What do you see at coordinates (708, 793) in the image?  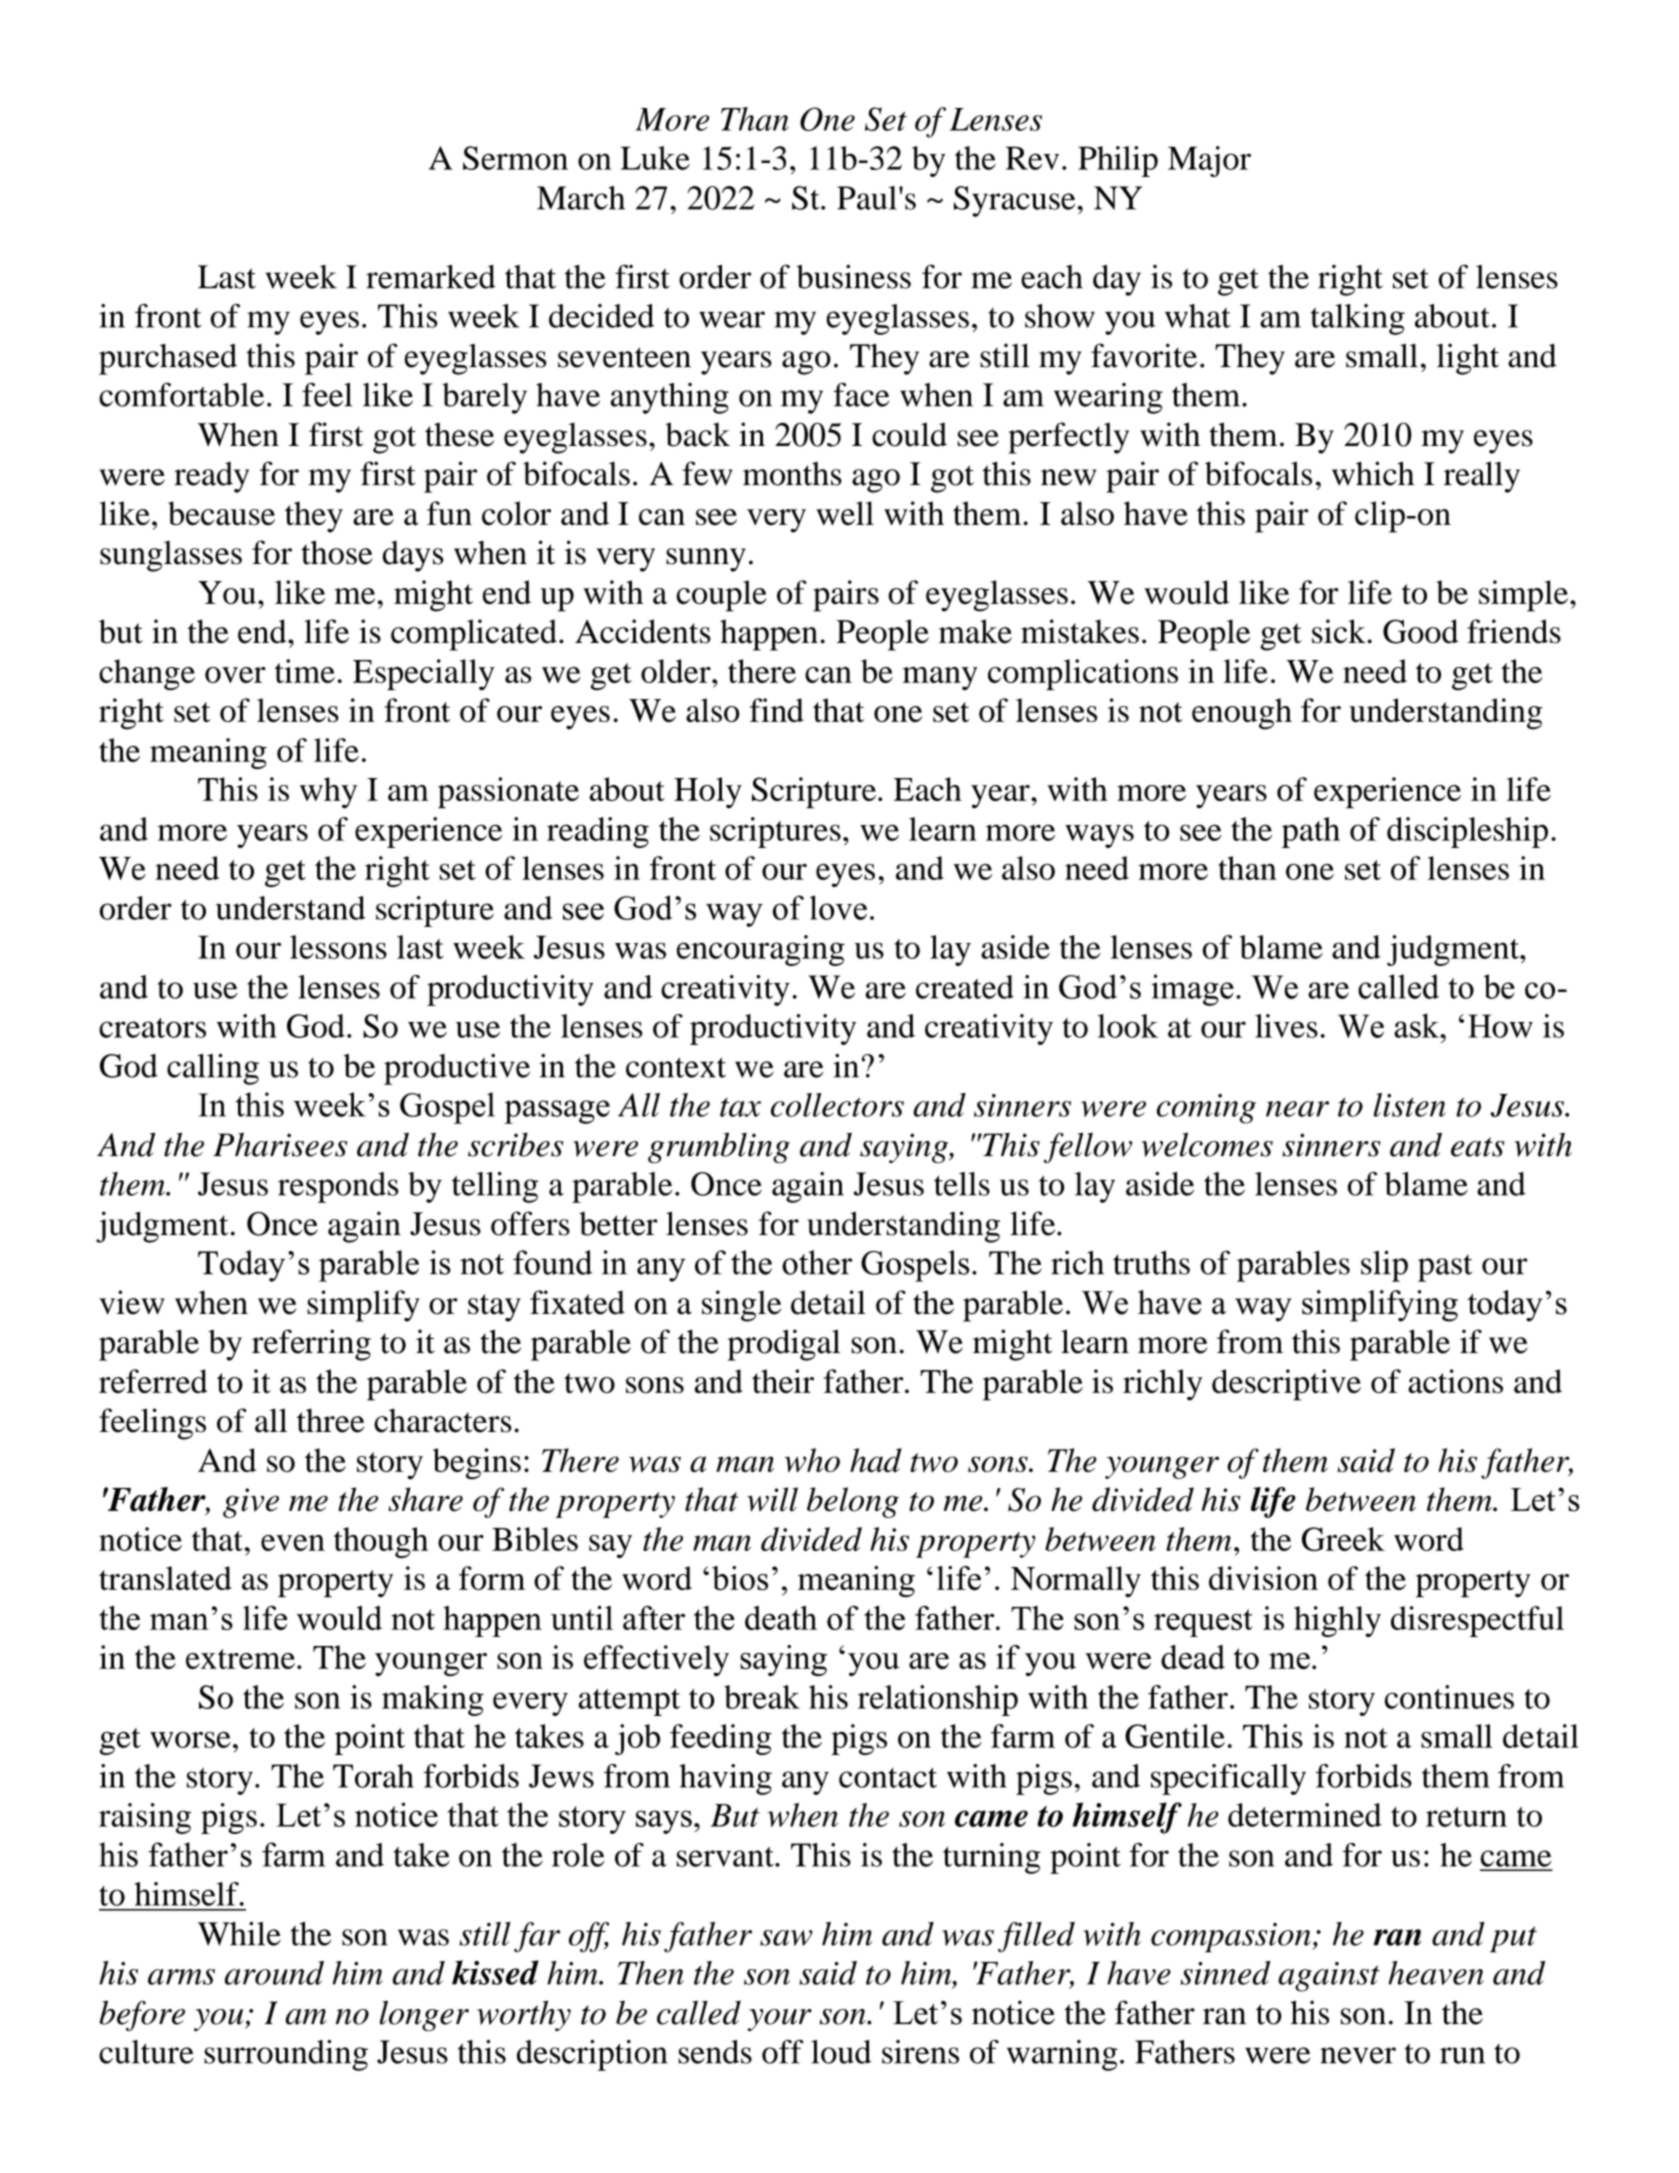 I see `Holy` at bounding box center [708, 793].
